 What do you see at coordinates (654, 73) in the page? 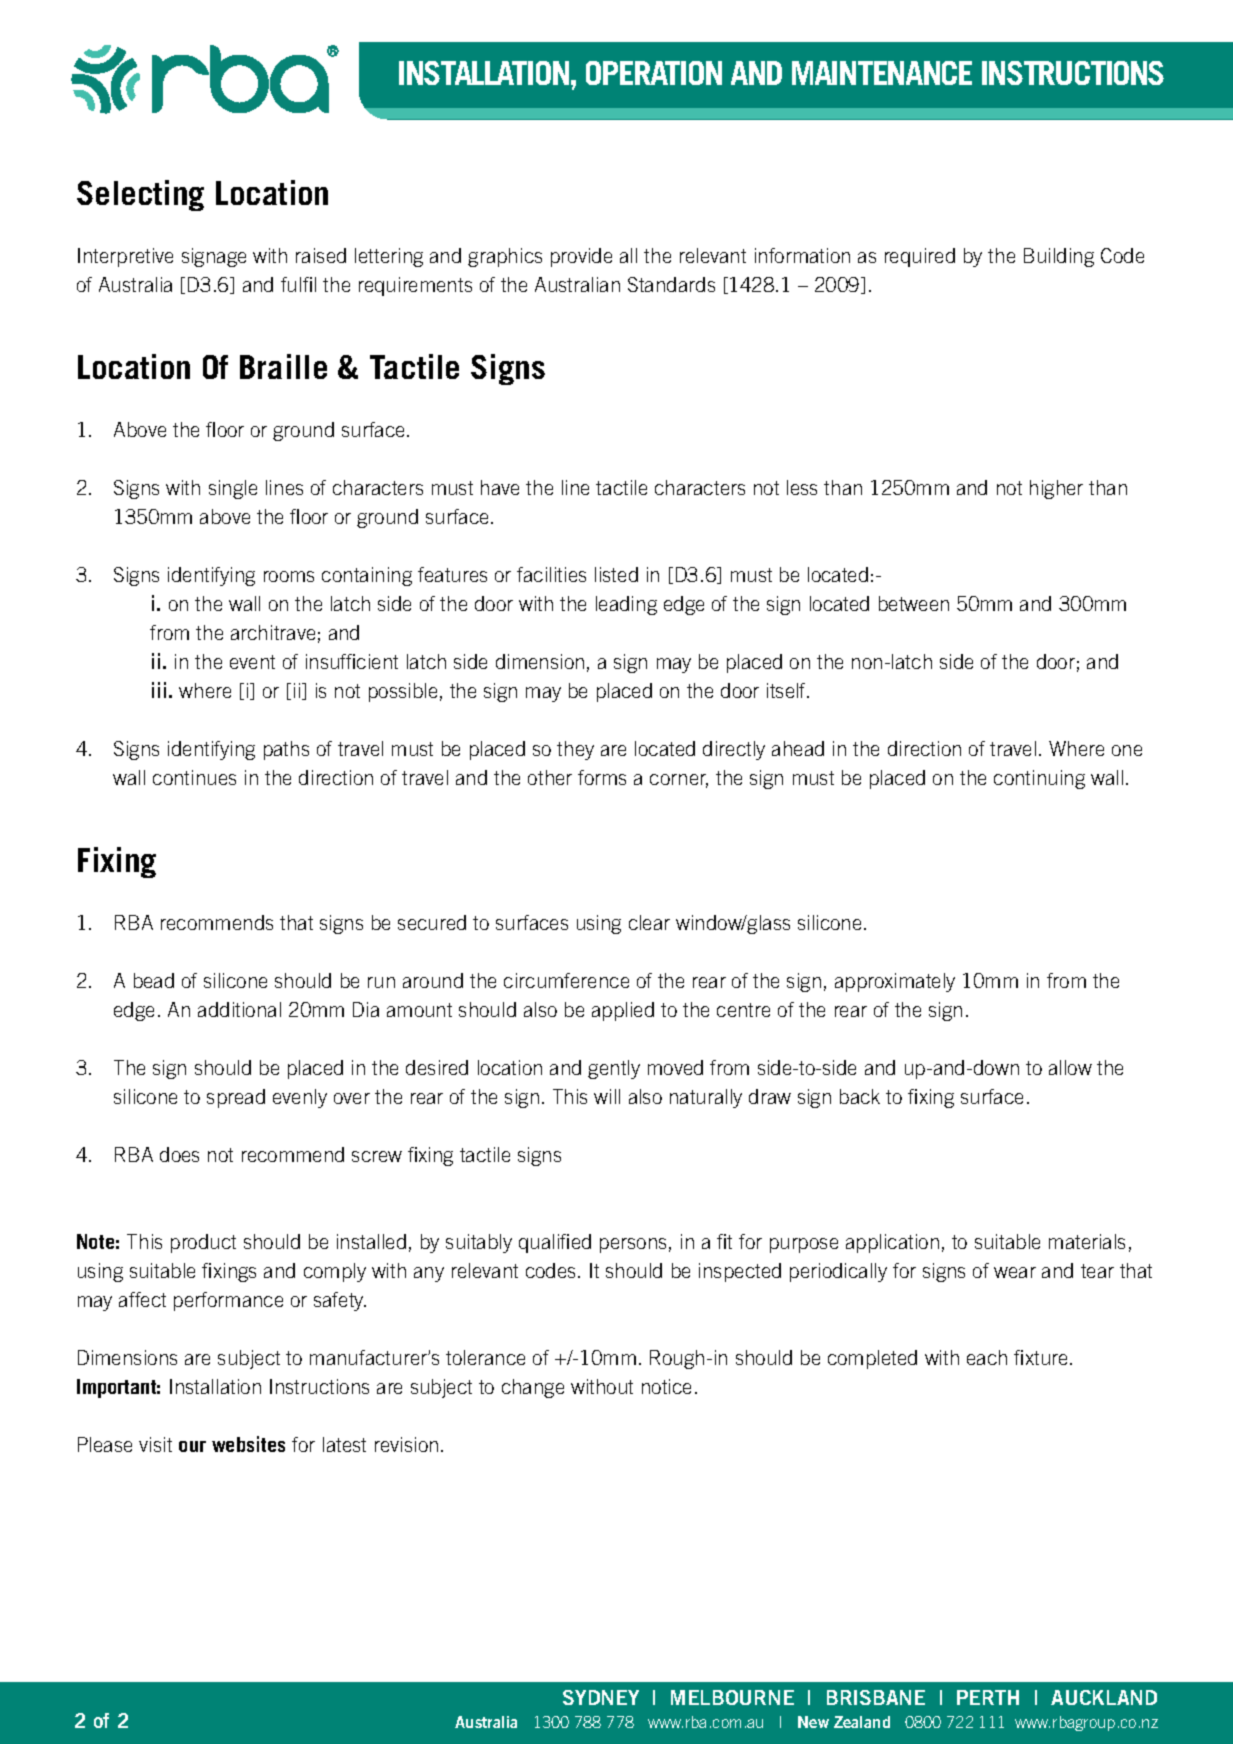
I see `OPERATION` at bounding box center [654, 73].
